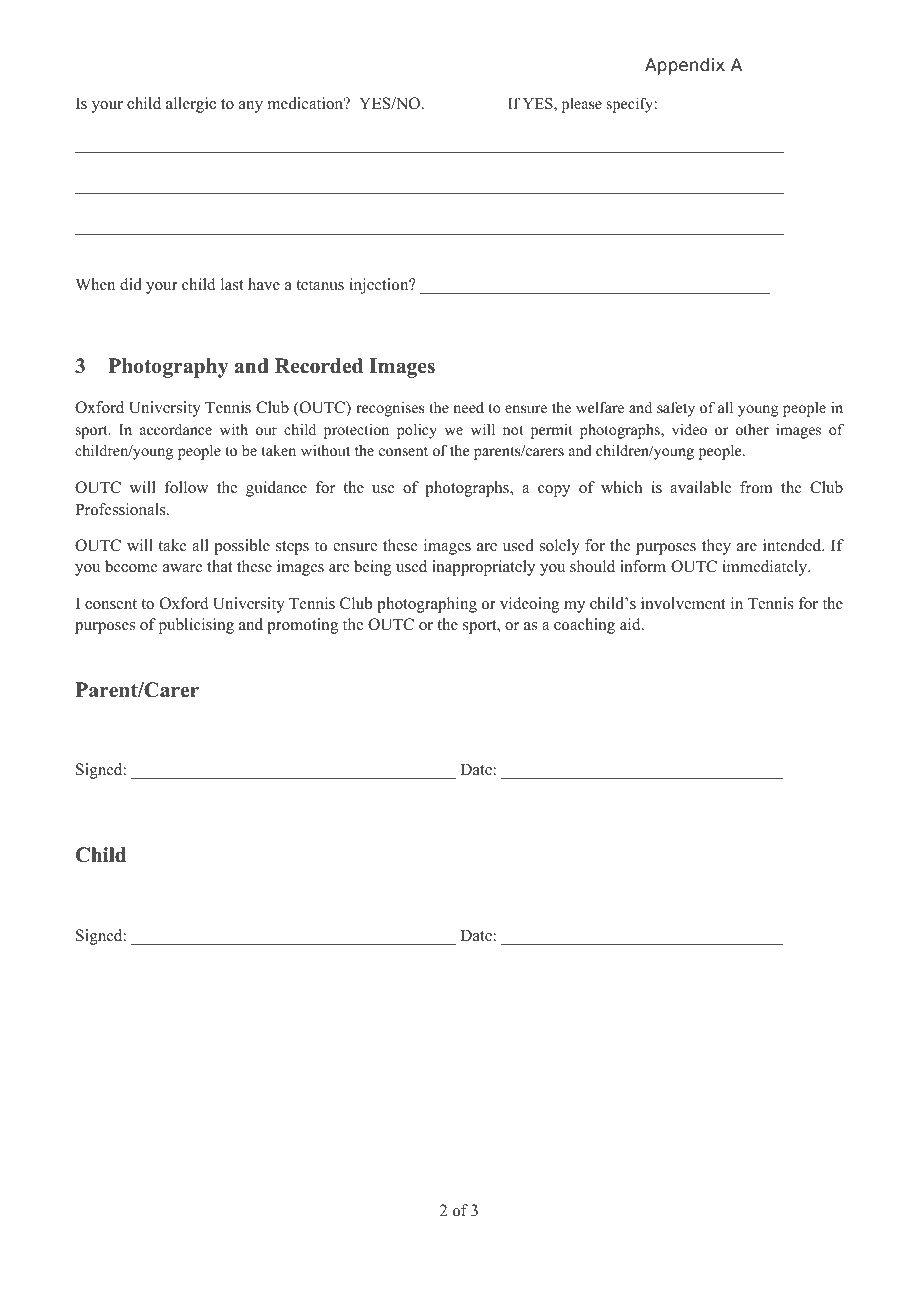 This document has height=1308, width=924. Describe the element at coordinates (191, 105) in the document. I see `allergic` at that location.
